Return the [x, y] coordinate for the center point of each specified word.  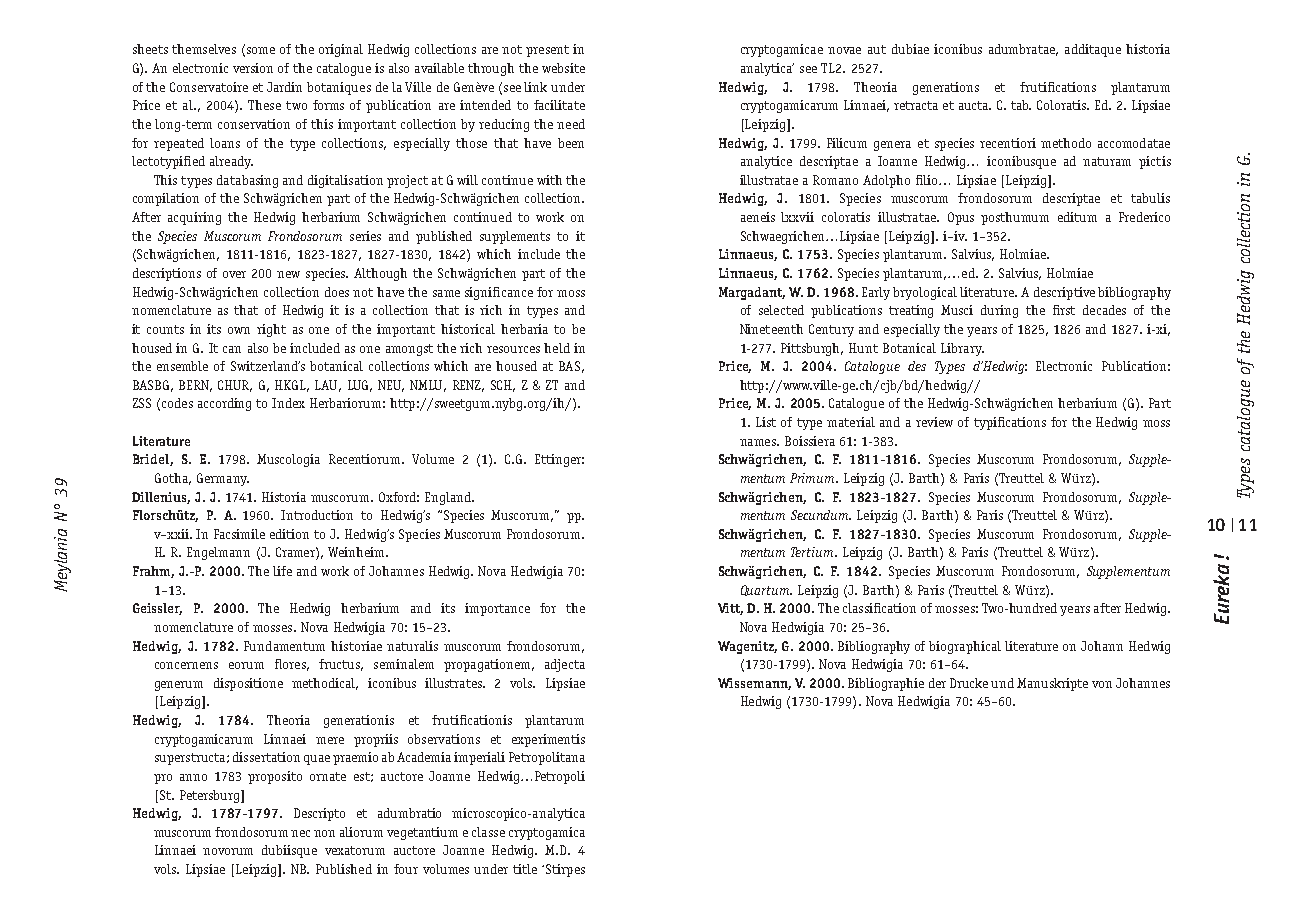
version [253, 68]
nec [300, 833]
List [766, 422]
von [1102, 684]
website [563, 68]
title [525, 869]
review [934, 422]
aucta [975, 105]
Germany [223, 479]
